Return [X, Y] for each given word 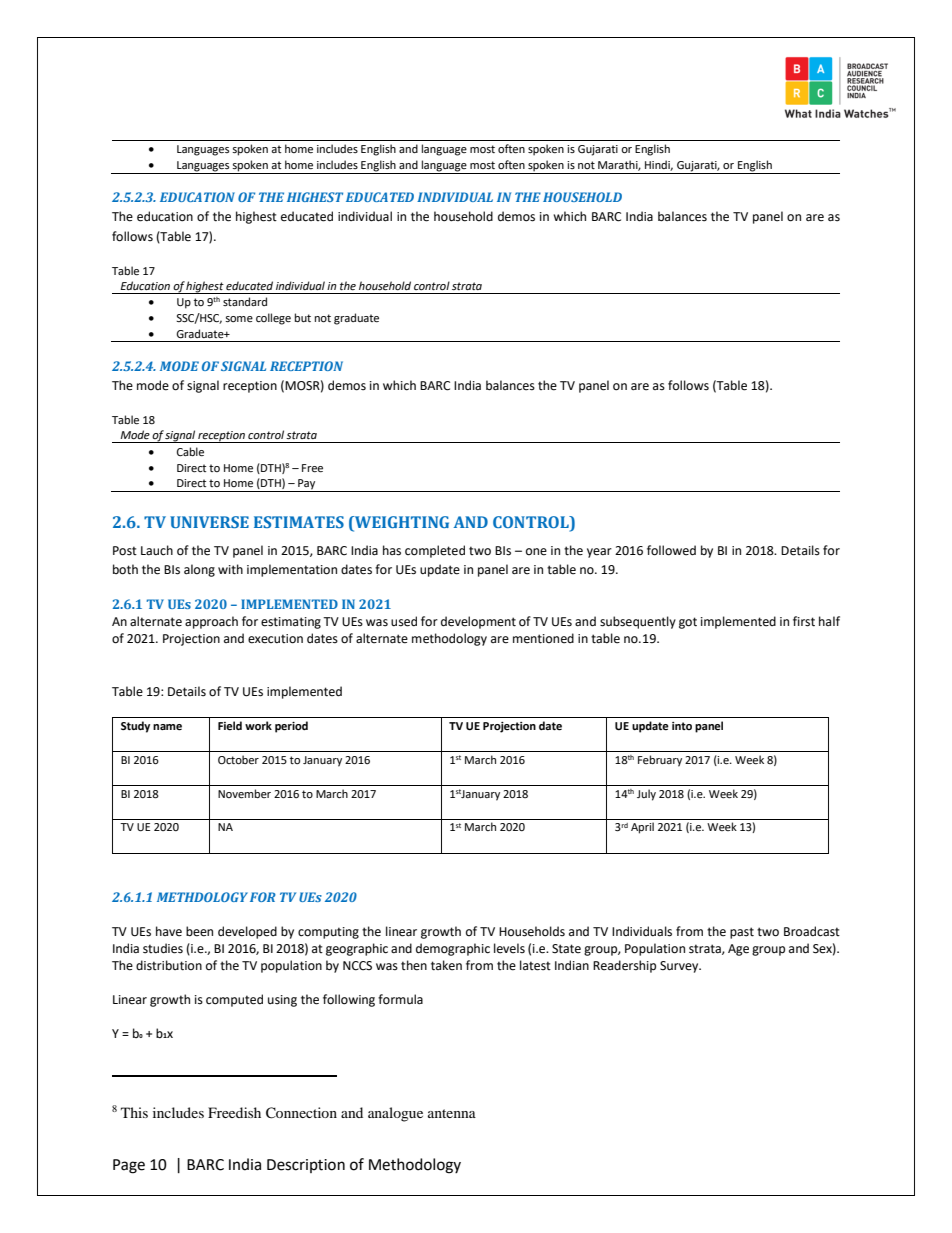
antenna [452, 1113]
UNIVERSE [209, 522]
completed [435, 551]
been [199, 931]
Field [230, 726]
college [273, 319]
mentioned [543, 638]
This [134, 1112]
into [682, 726]
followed [671, 550]
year [599, 553]
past [742, 933]
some [239, 319]
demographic [453, 949]
